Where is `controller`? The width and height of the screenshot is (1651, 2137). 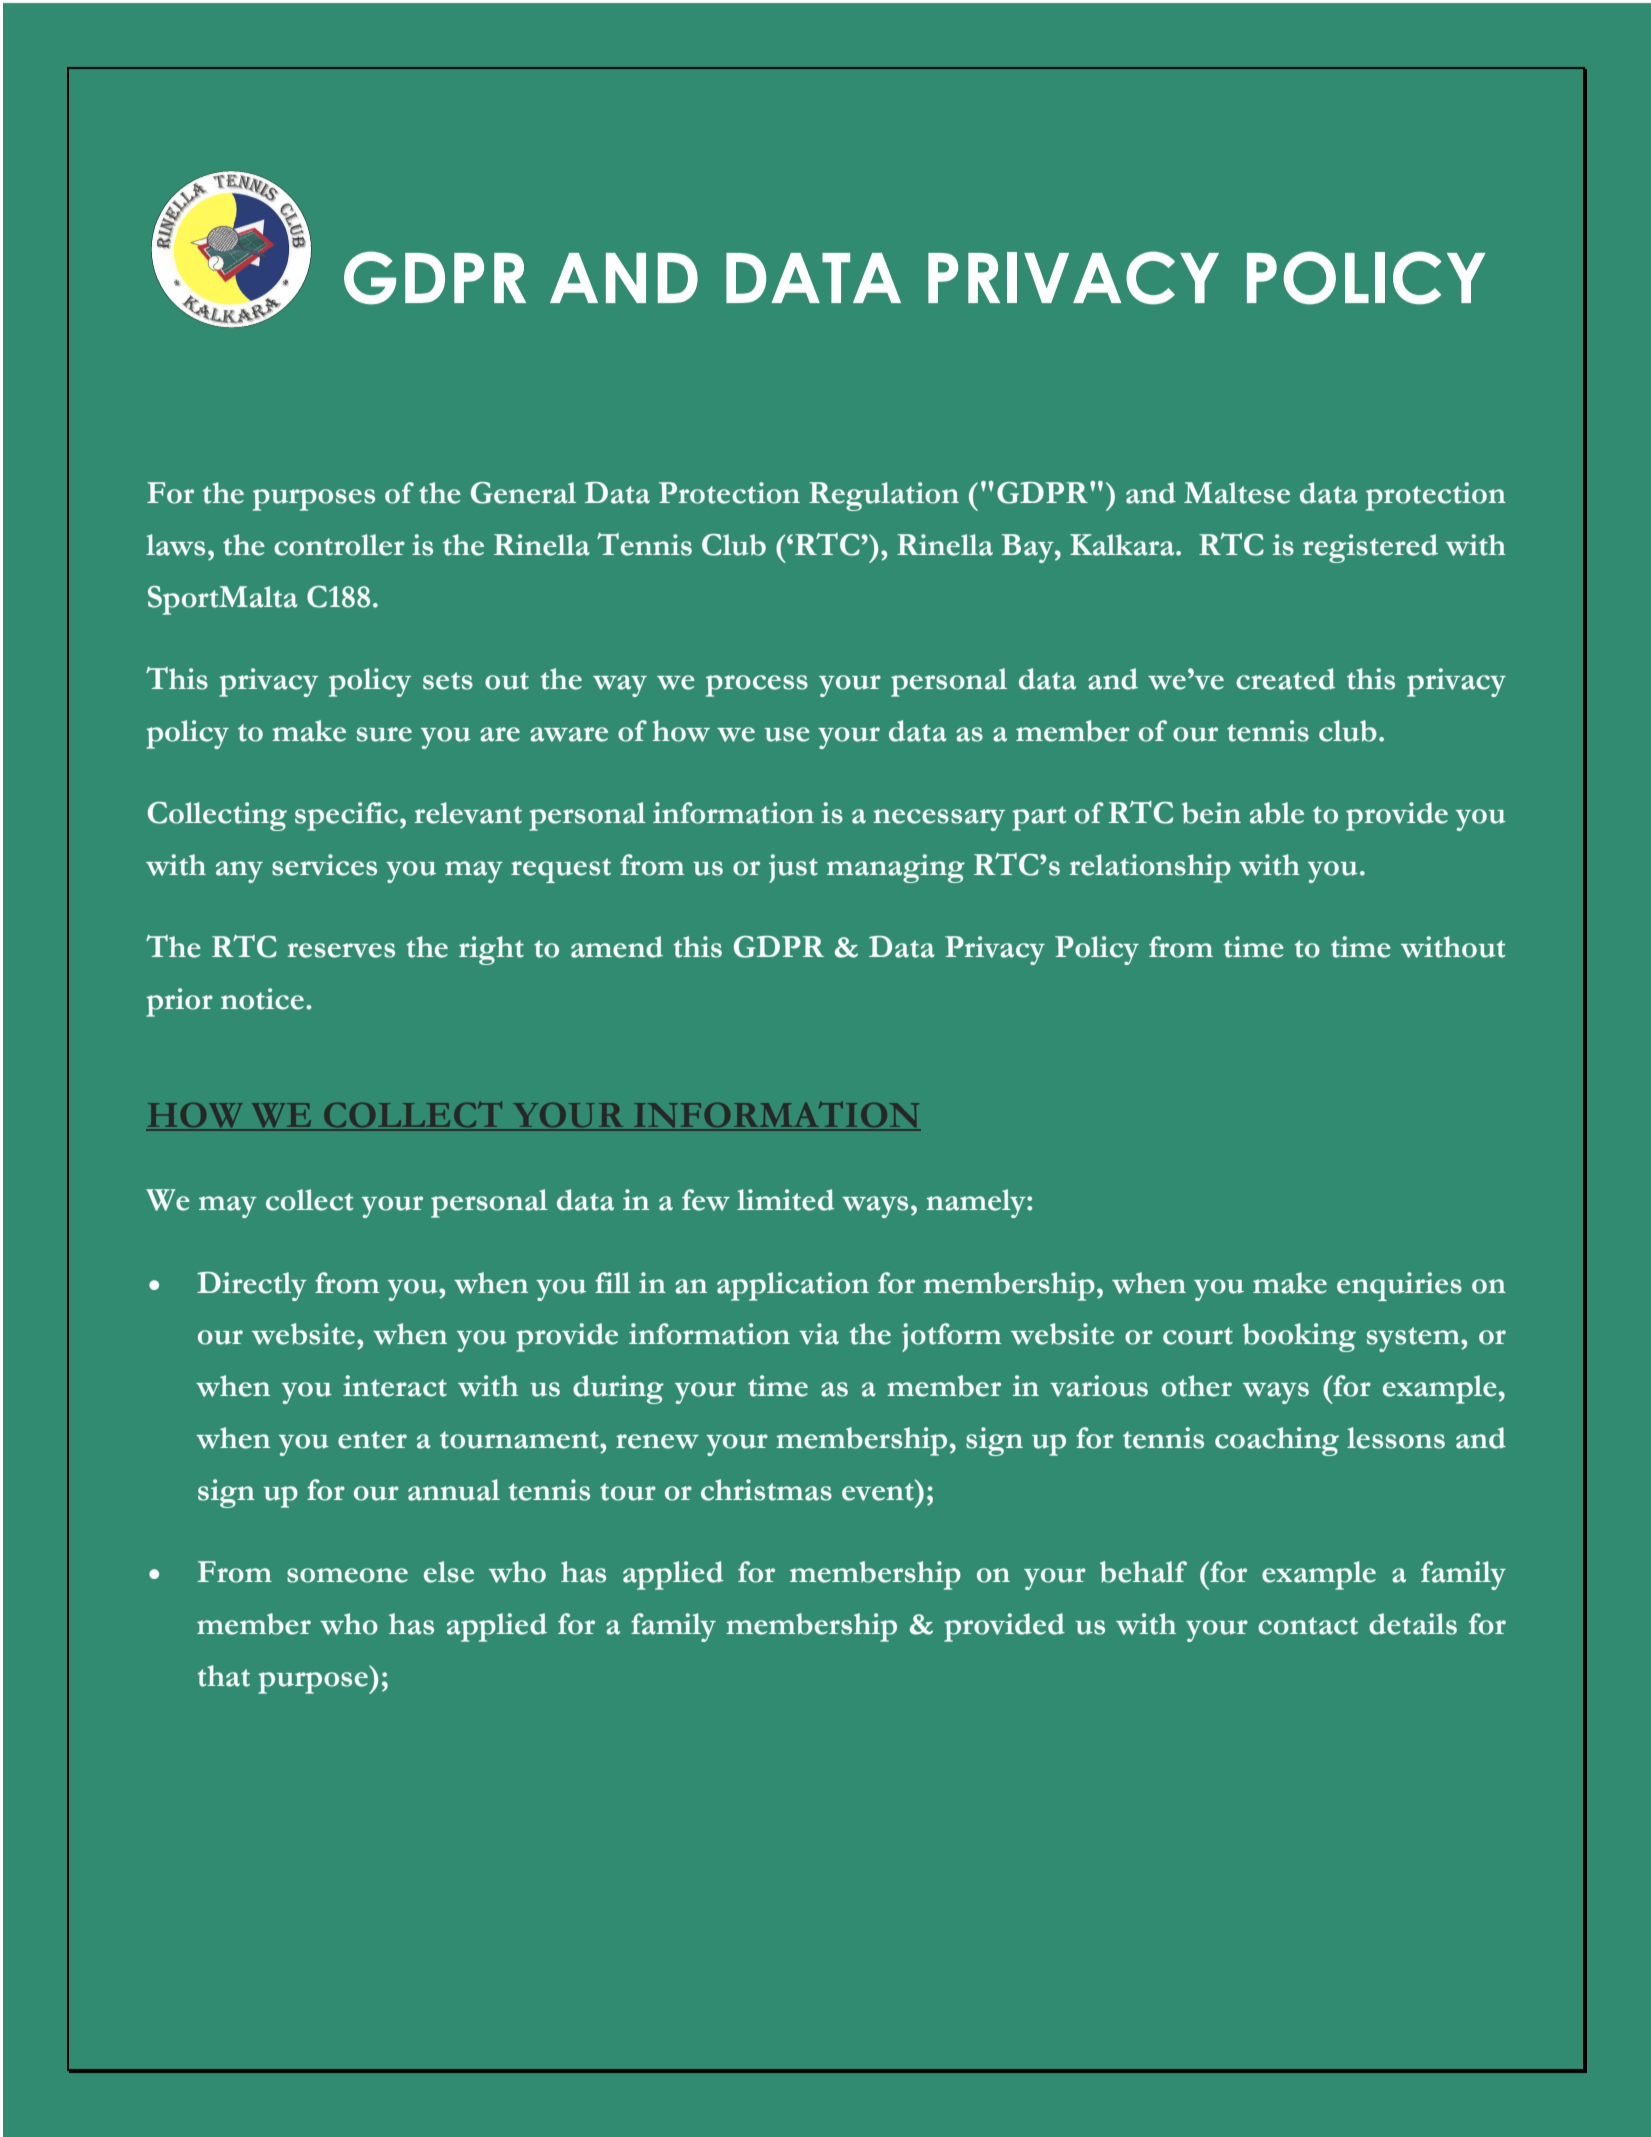 controller is located at coordinates (339, 545).
